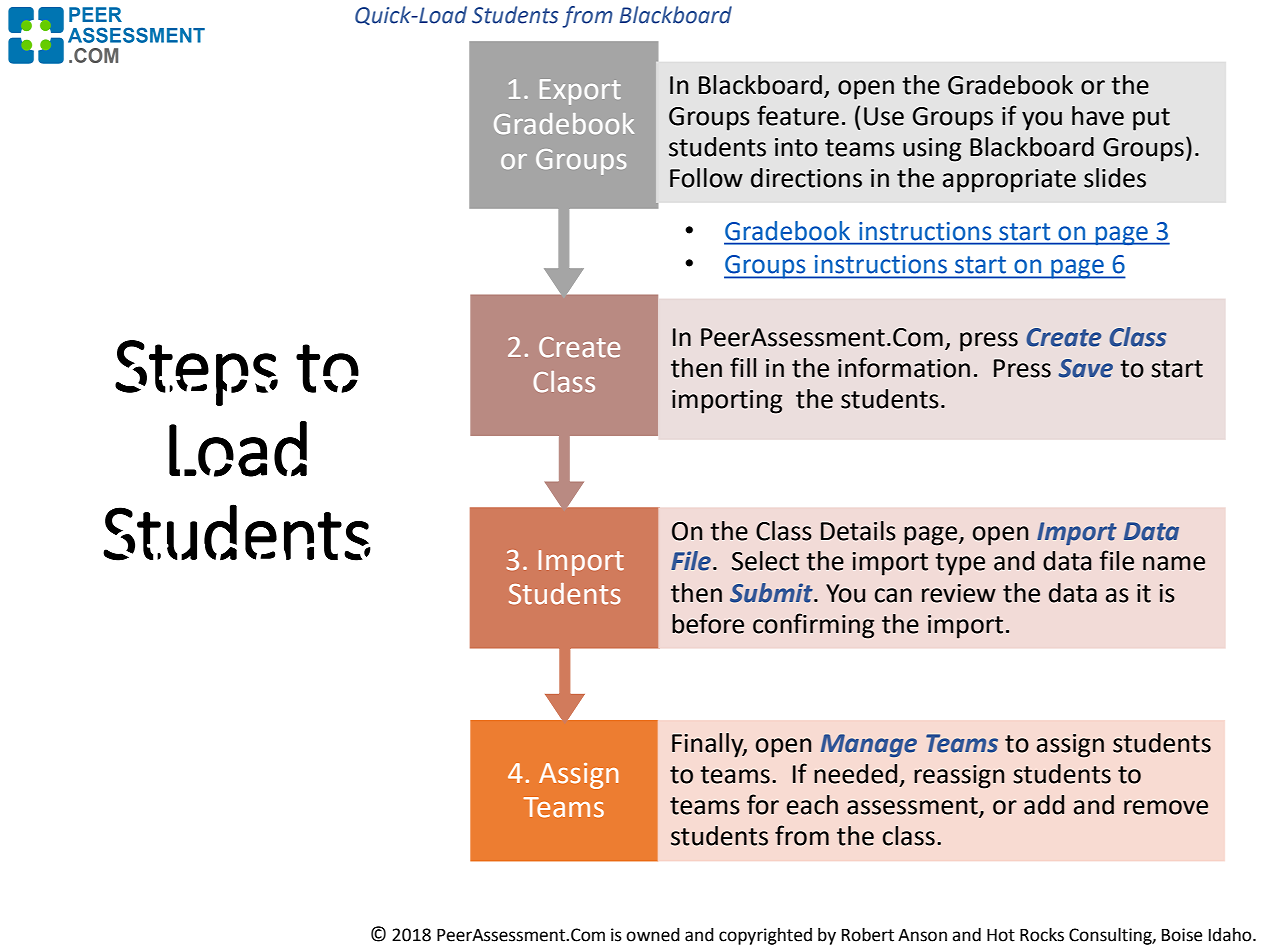  I want to click on Anson, so click(922, 935).
